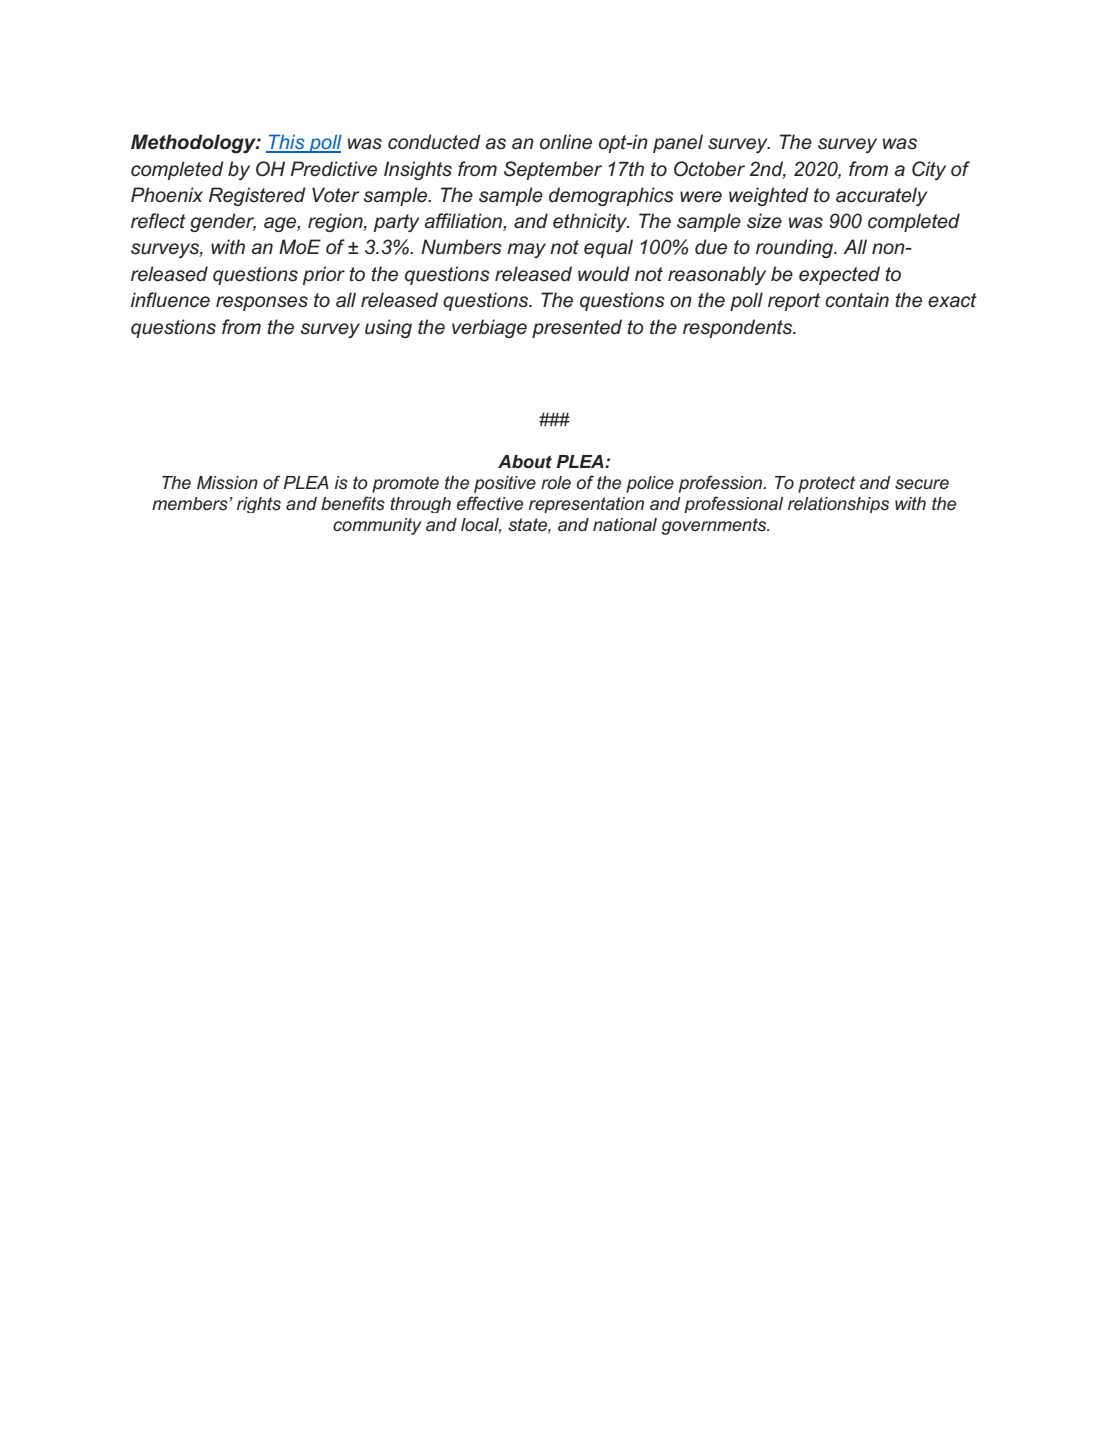 The width and height of the document is (1109, 1435). I want to click on rights, so click(259, 505).
